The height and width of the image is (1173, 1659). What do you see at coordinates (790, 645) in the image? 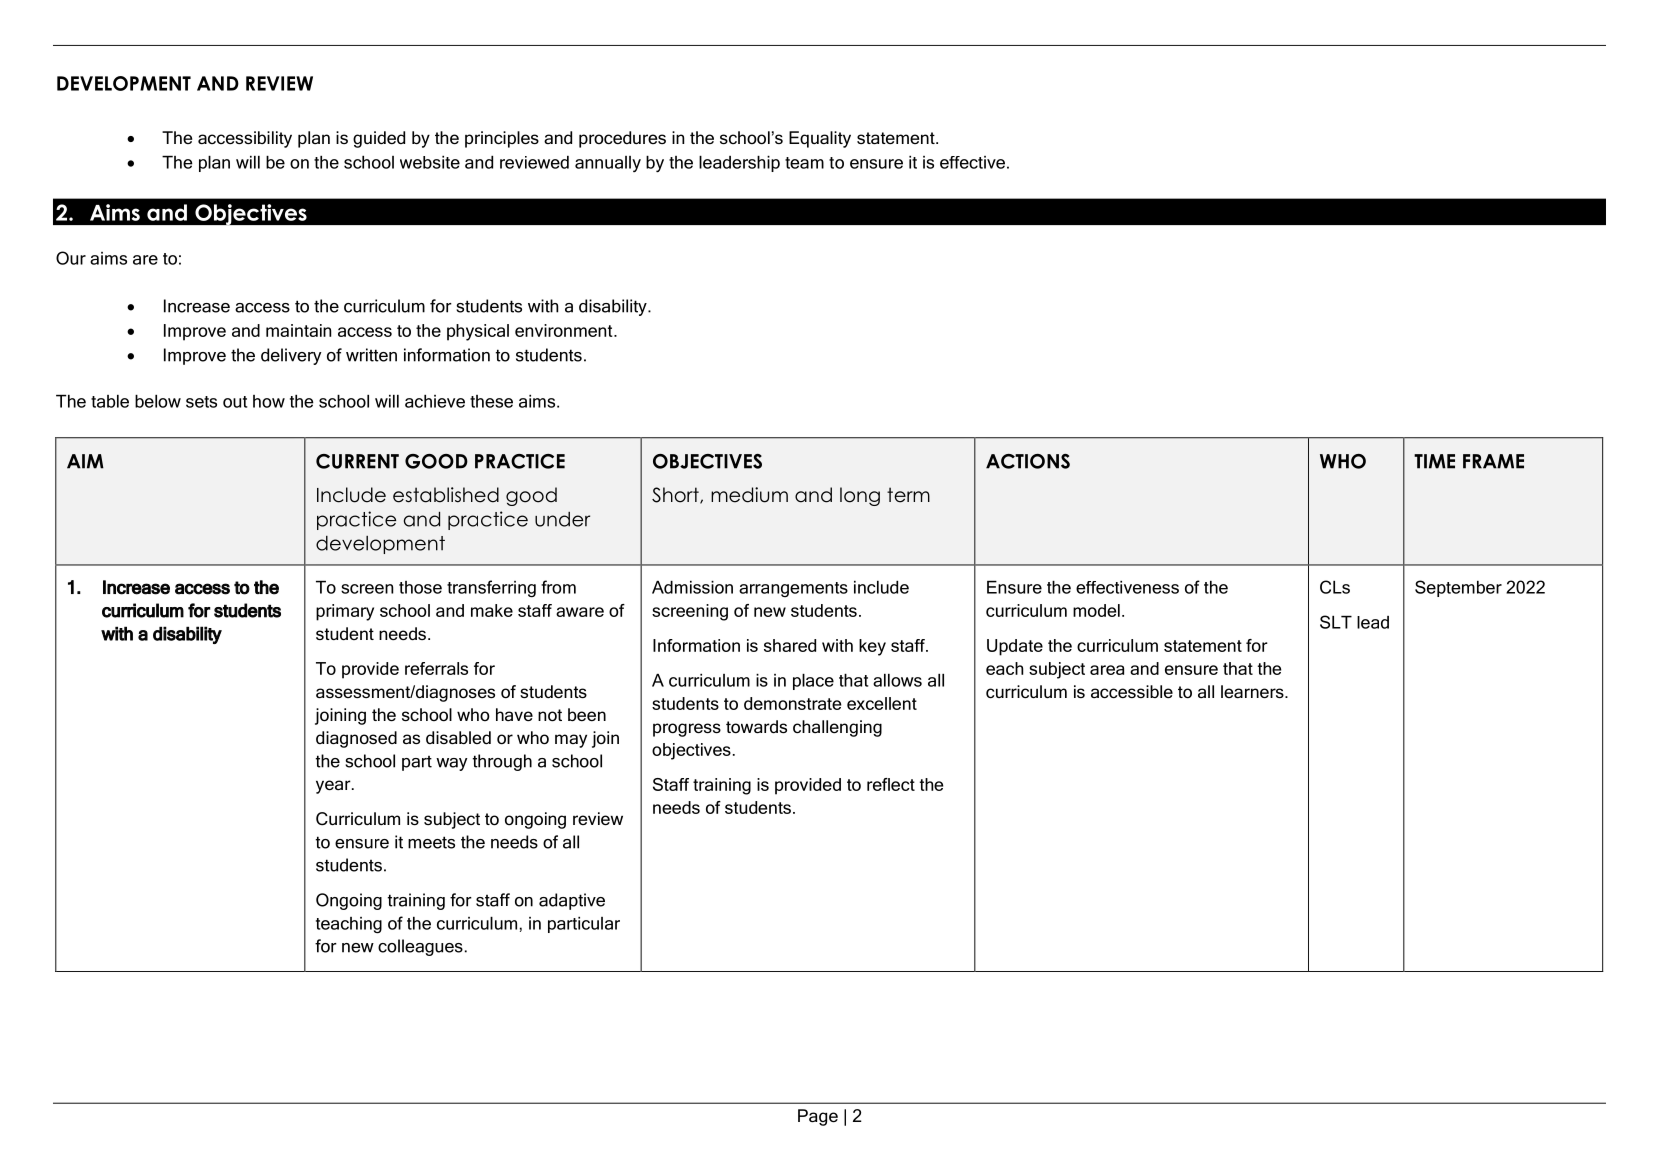
I see `shared` at bounding box center [790, 645].
